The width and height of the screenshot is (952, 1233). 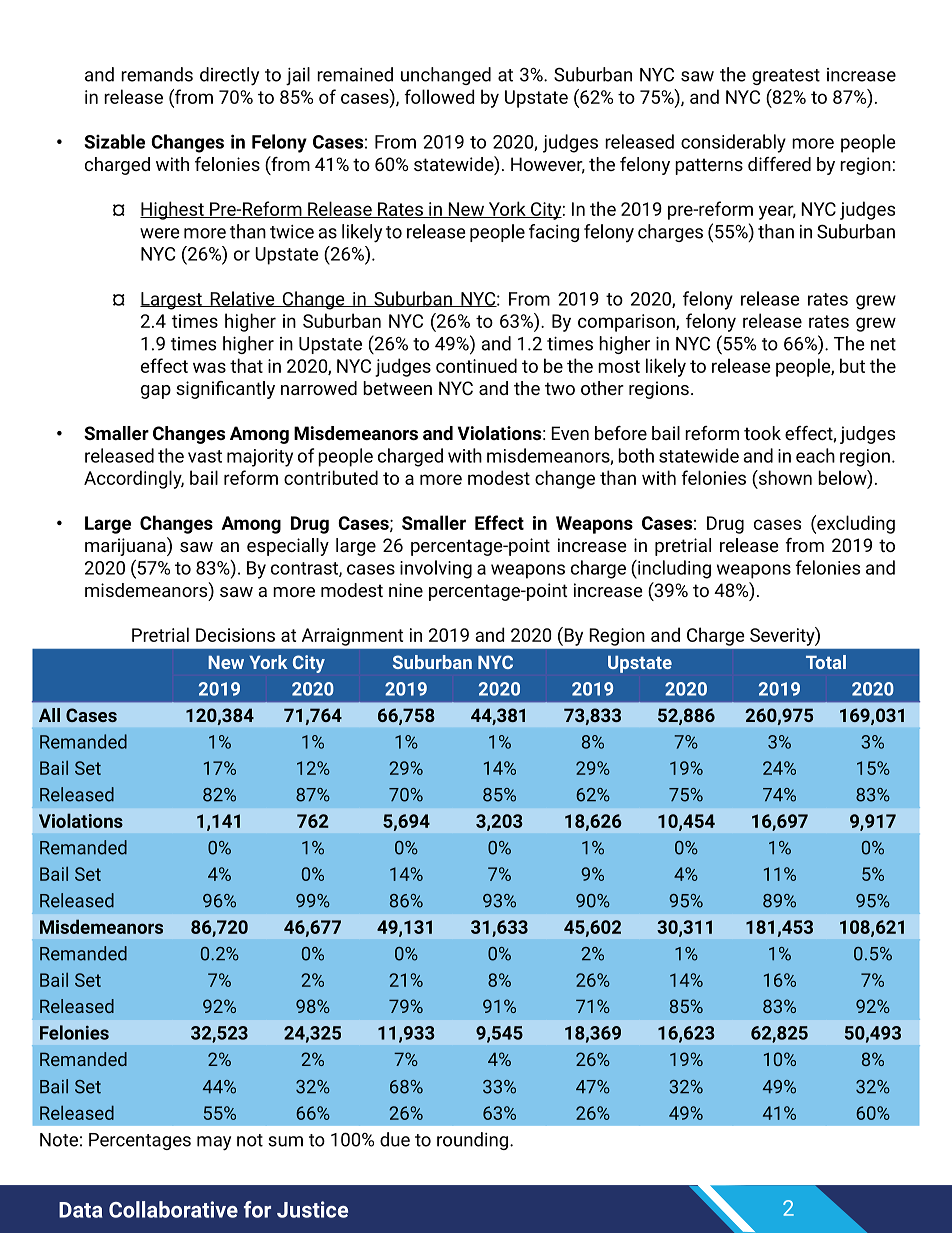 I want to click on may, so click(x=214, y=1143).
